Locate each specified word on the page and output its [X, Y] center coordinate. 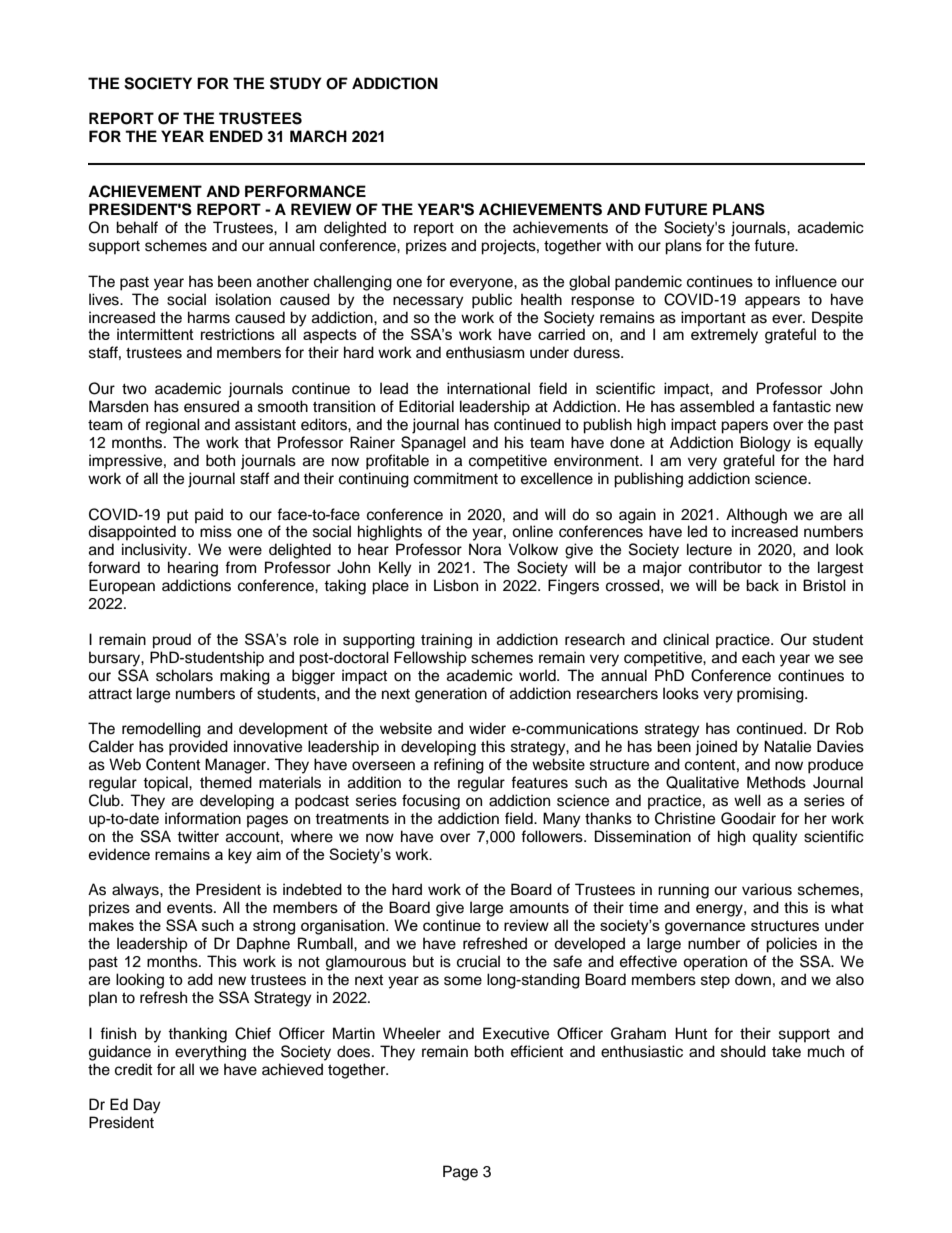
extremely [724, 336]
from [240, 567]
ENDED [236, 136]
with [619, 245]
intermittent [155, 334]
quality [775, 838]
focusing [431, 802]
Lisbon [456, 585]
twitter [198, 836]
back [762, 585]
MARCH [318, 136]
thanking [197, 1035]
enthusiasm [485, 352]
